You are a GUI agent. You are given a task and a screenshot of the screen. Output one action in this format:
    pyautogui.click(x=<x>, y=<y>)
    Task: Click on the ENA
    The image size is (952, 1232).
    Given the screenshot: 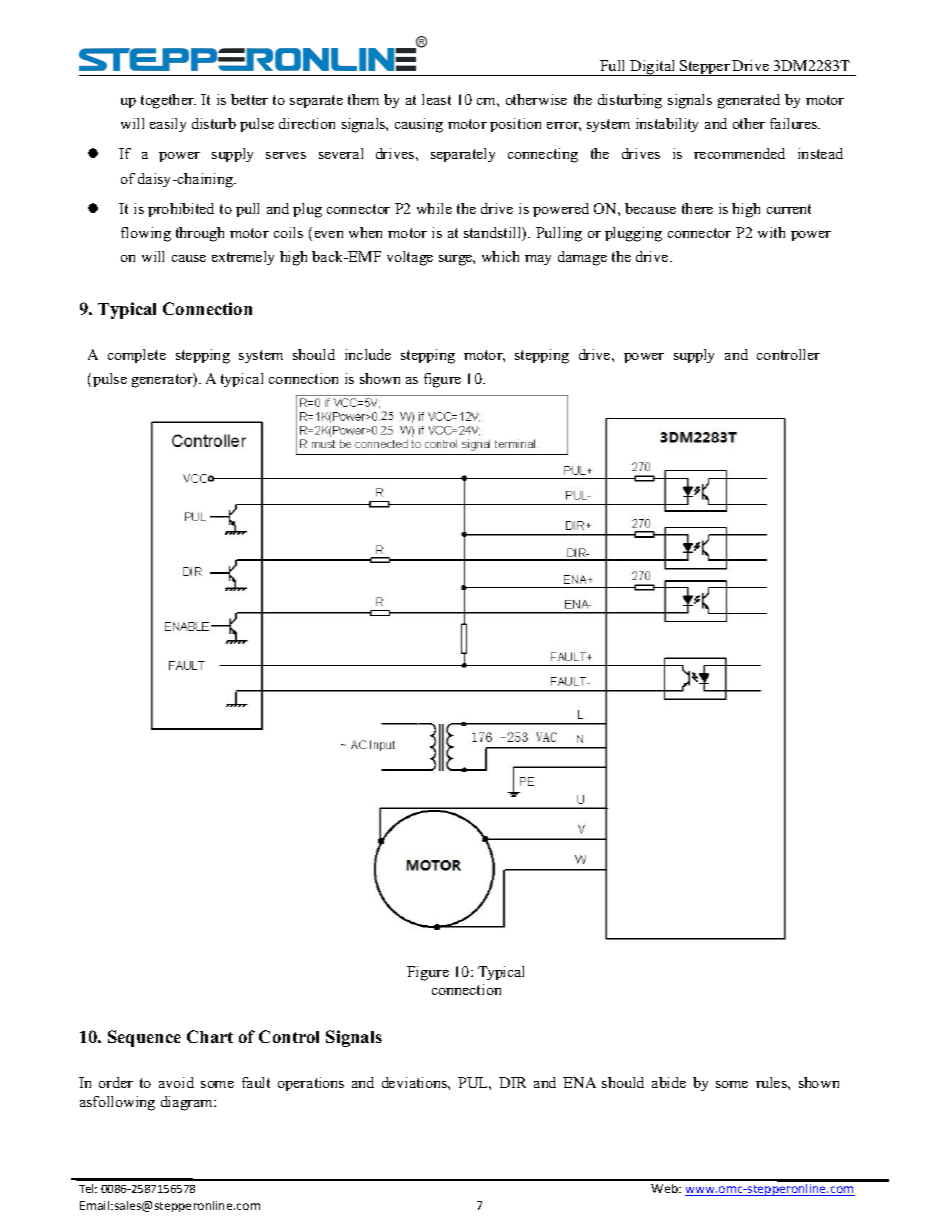 What is the action you would take?
    pyautogui.click(x=579, y=1082)
